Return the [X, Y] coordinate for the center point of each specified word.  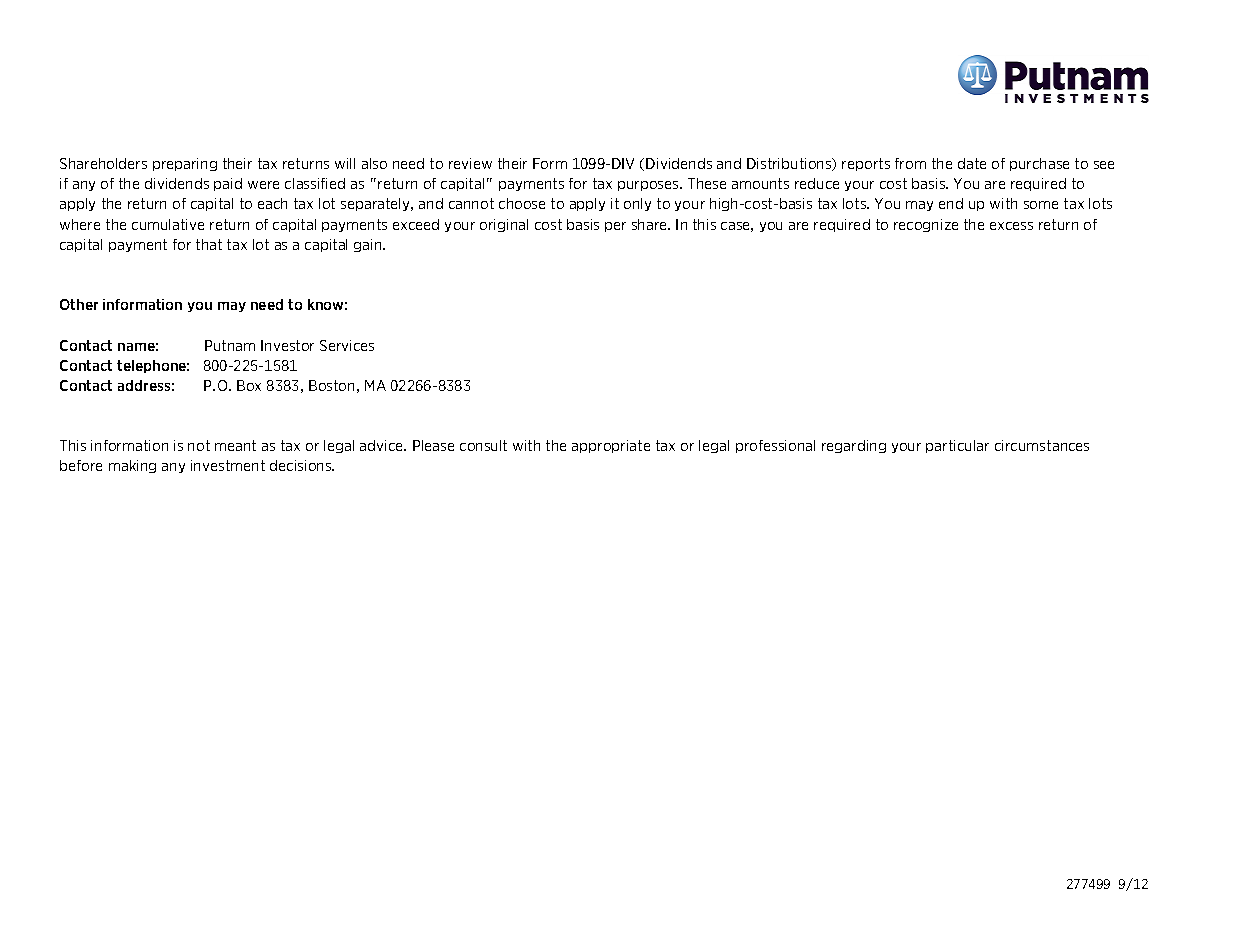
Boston [331, 385]
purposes [649, 186]
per [615, 227]
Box [249, 385]
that [209, 244]
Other [79, 304]
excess [1011, 226]
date [972, 163]
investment [228, 465]
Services [347, 345]
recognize [926, 225]
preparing [185, 164]
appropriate [611, 446]
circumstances [1042, 445]
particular [957, 446]
